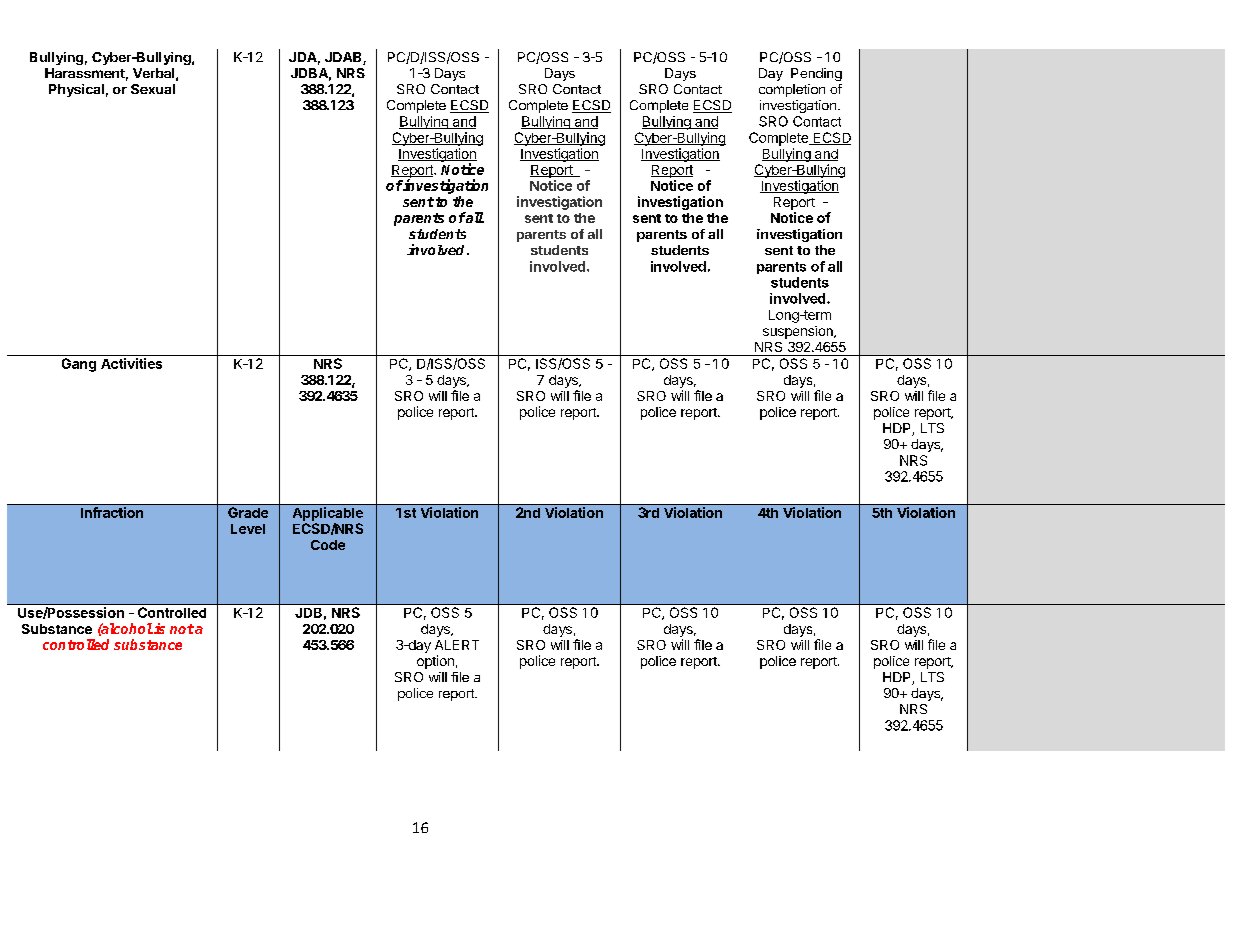 This image has height=952, width=1233. I want to click on Gang, so click(79, 365).
